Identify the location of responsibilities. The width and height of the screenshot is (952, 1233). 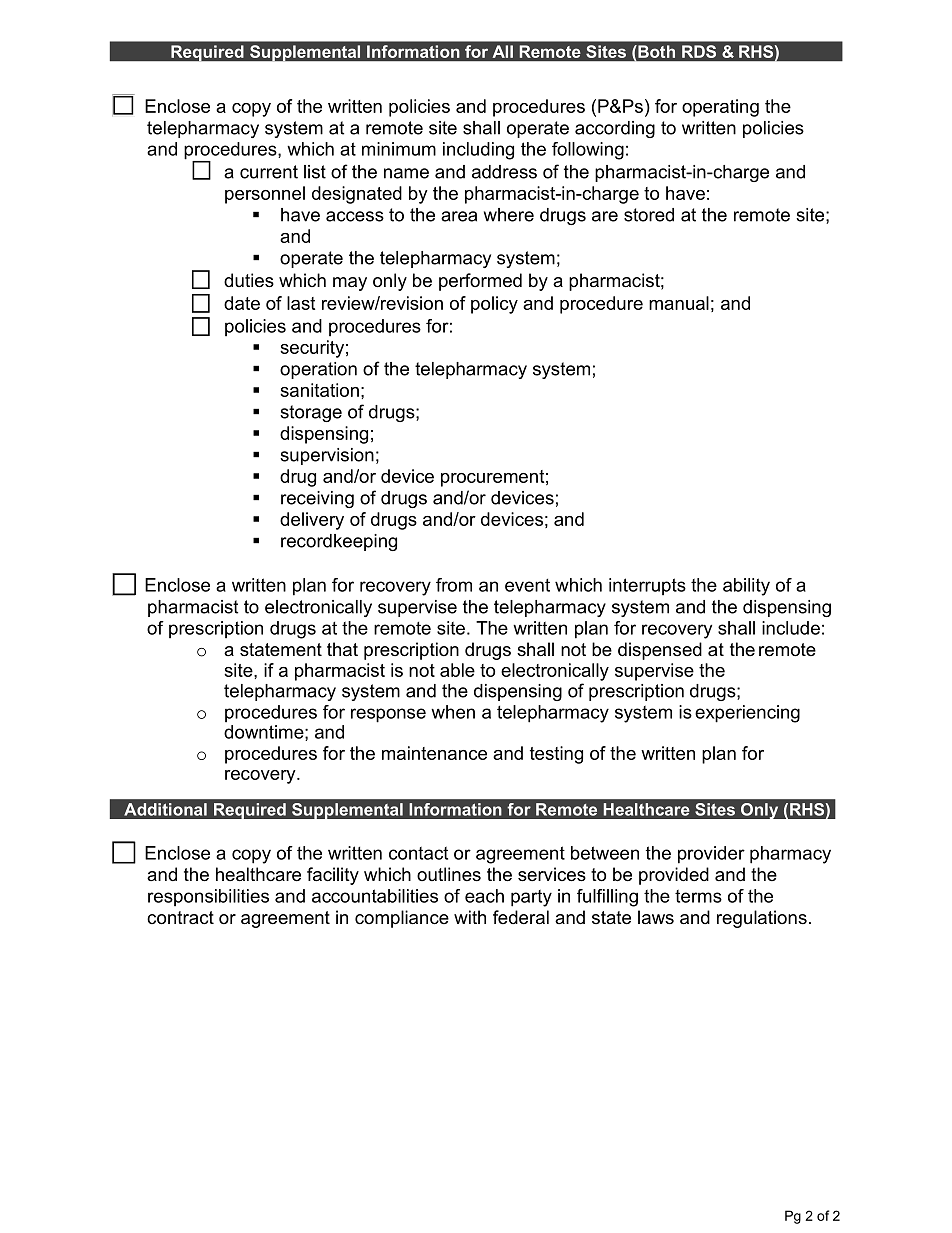
(208, 898).
